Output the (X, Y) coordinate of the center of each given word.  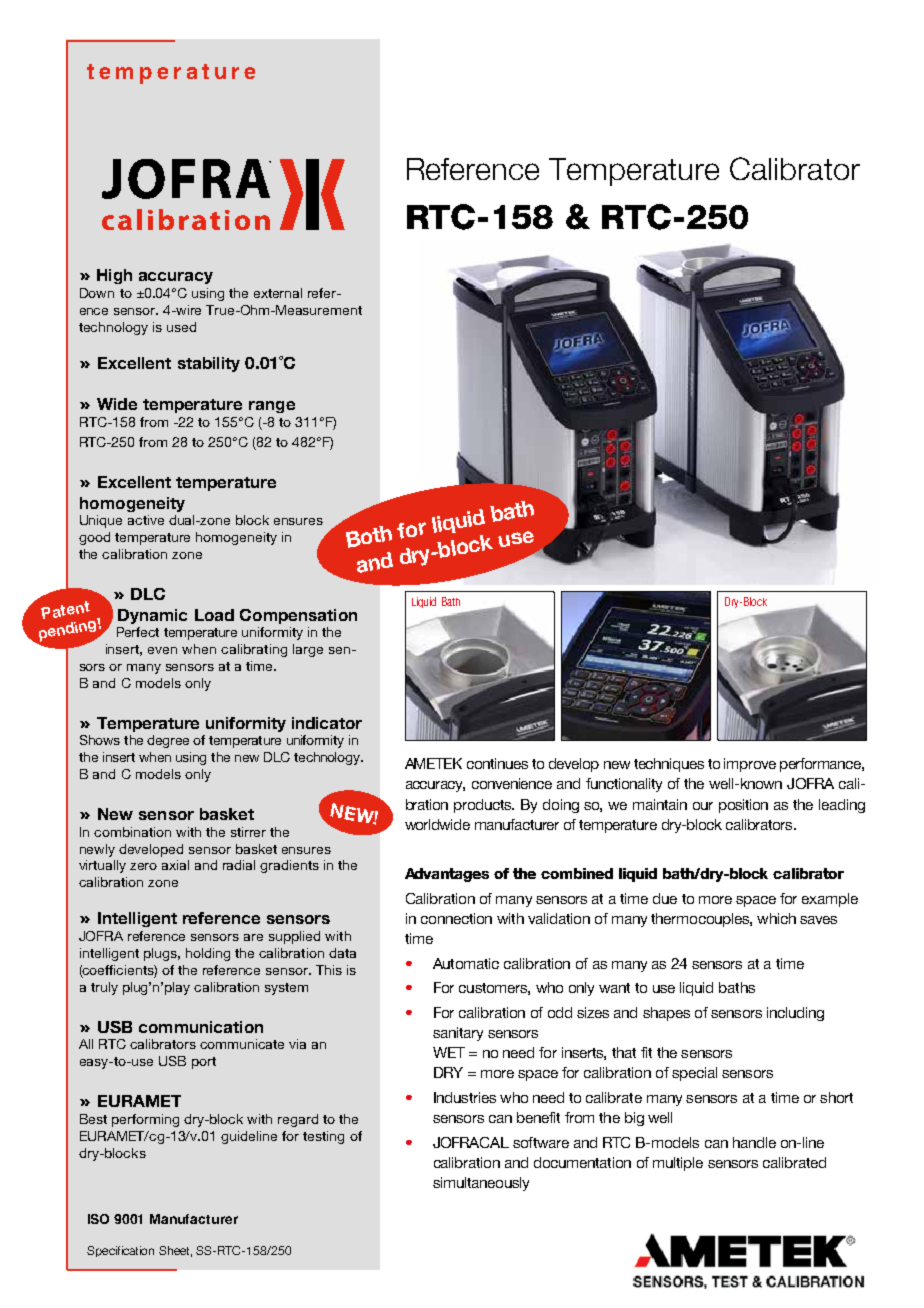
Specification (120, 1251)
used (181, 327)
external (278, 293)
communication (201, 1027)
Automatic (466, 963)
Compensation (298, 616)
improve (750, 765)
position (743, 806)
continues (497, 763)
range (272, 407)
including (795, 1014)
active (146, 520)
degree (168, 741)
